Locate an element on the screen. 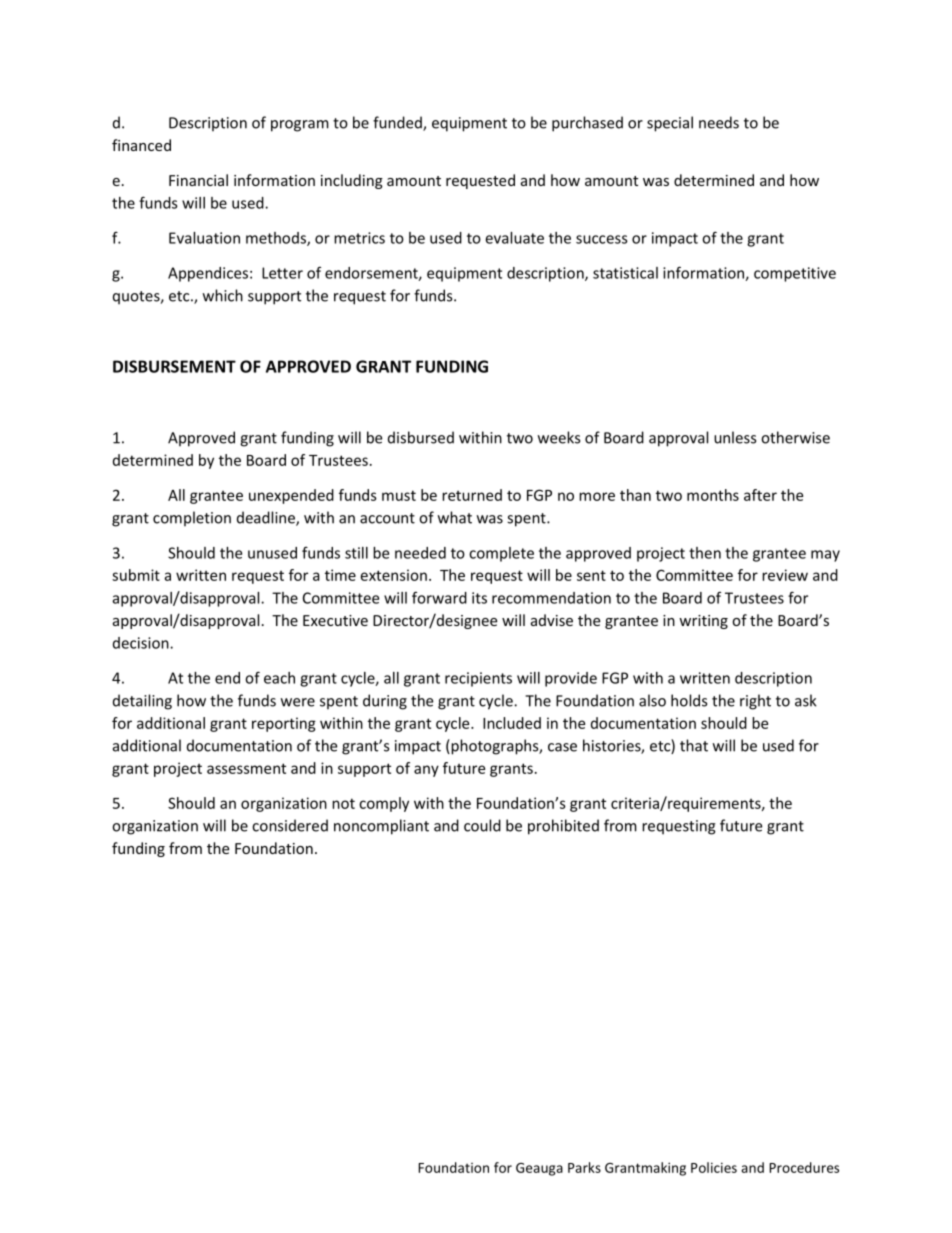  could is located at coordinates (482, 825).
